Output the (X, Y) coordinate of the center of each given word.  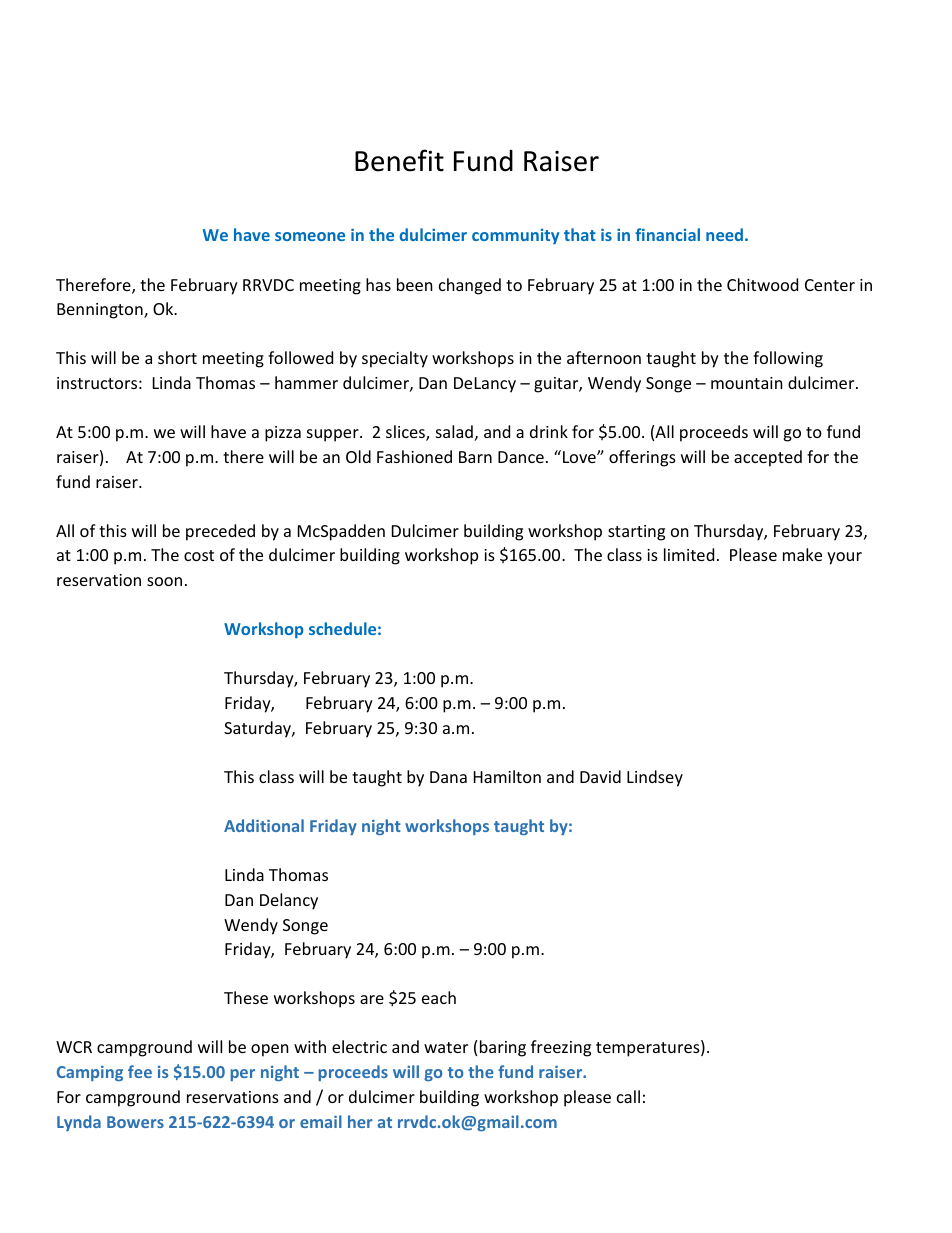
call (628, 1096)
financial (667, 234)
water (446, 1047)
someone (310, 236)
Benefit (399, 160)
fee (140, 1071)
